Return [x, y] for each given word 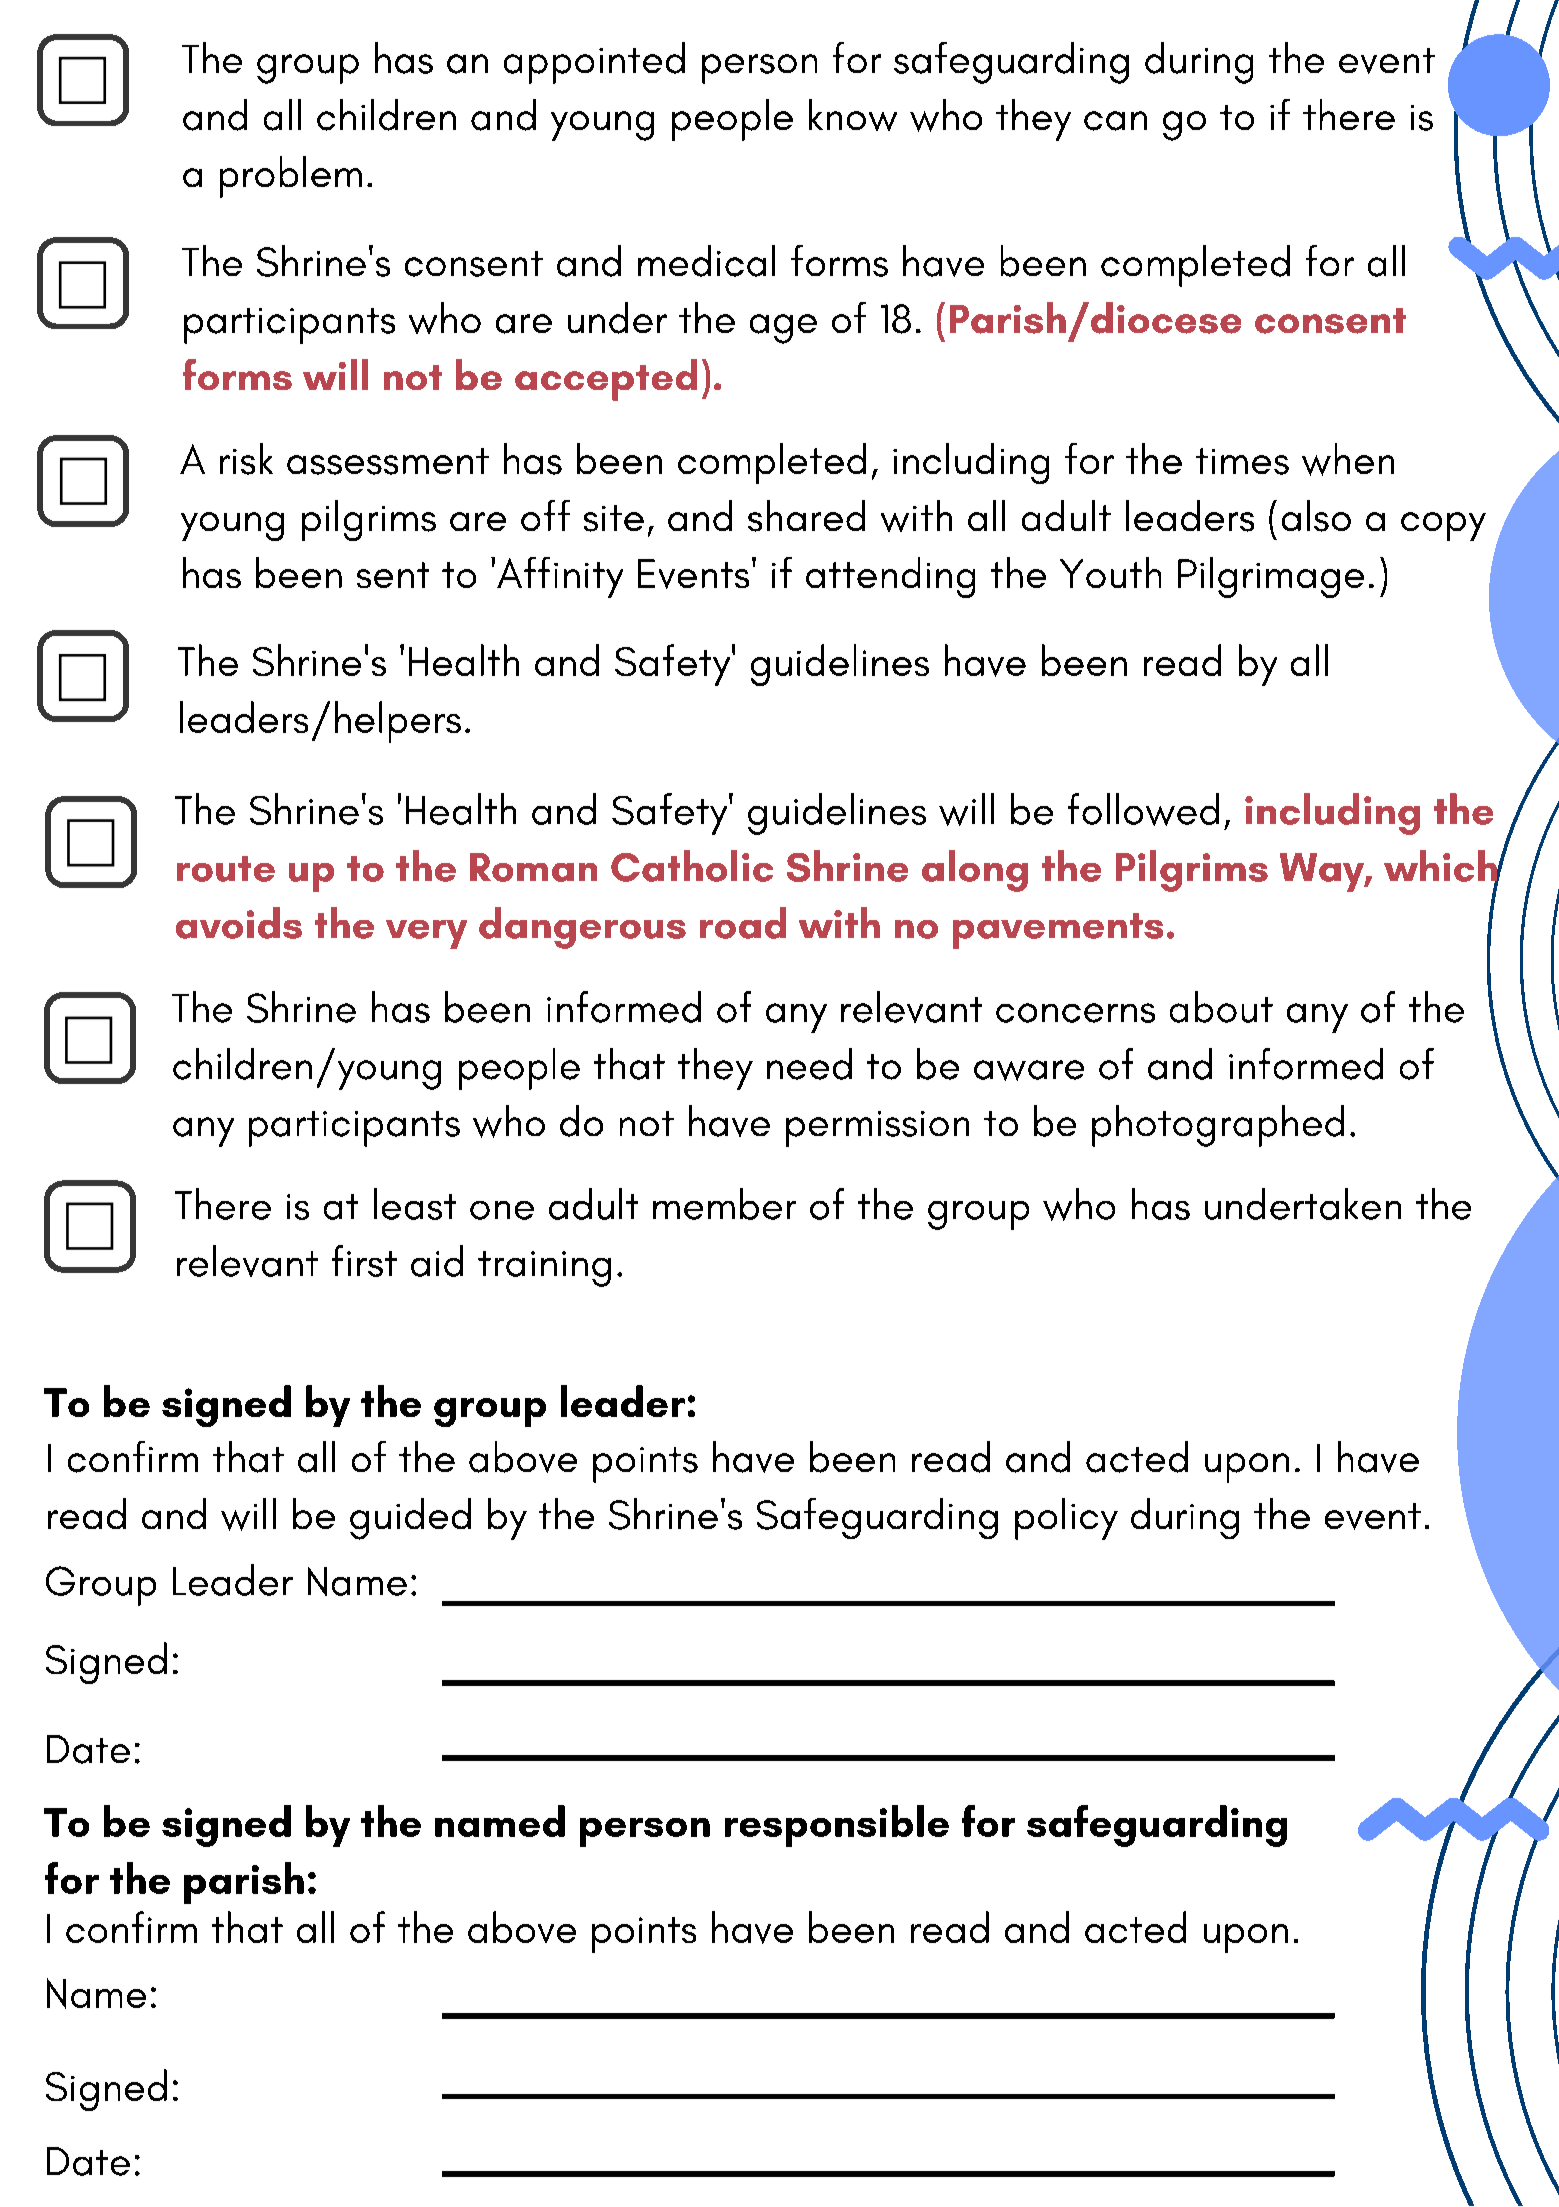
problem [291, 177]
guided [410, 1519]
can [1115, 121]
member [724, 1204]
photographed [1218, 1126]
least [415, 1204]
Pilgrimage [1271, 577]
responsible [837, 1826]
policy [1066, 1519]
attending [890, 577]
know [853, 115]
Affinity [560, 577]
